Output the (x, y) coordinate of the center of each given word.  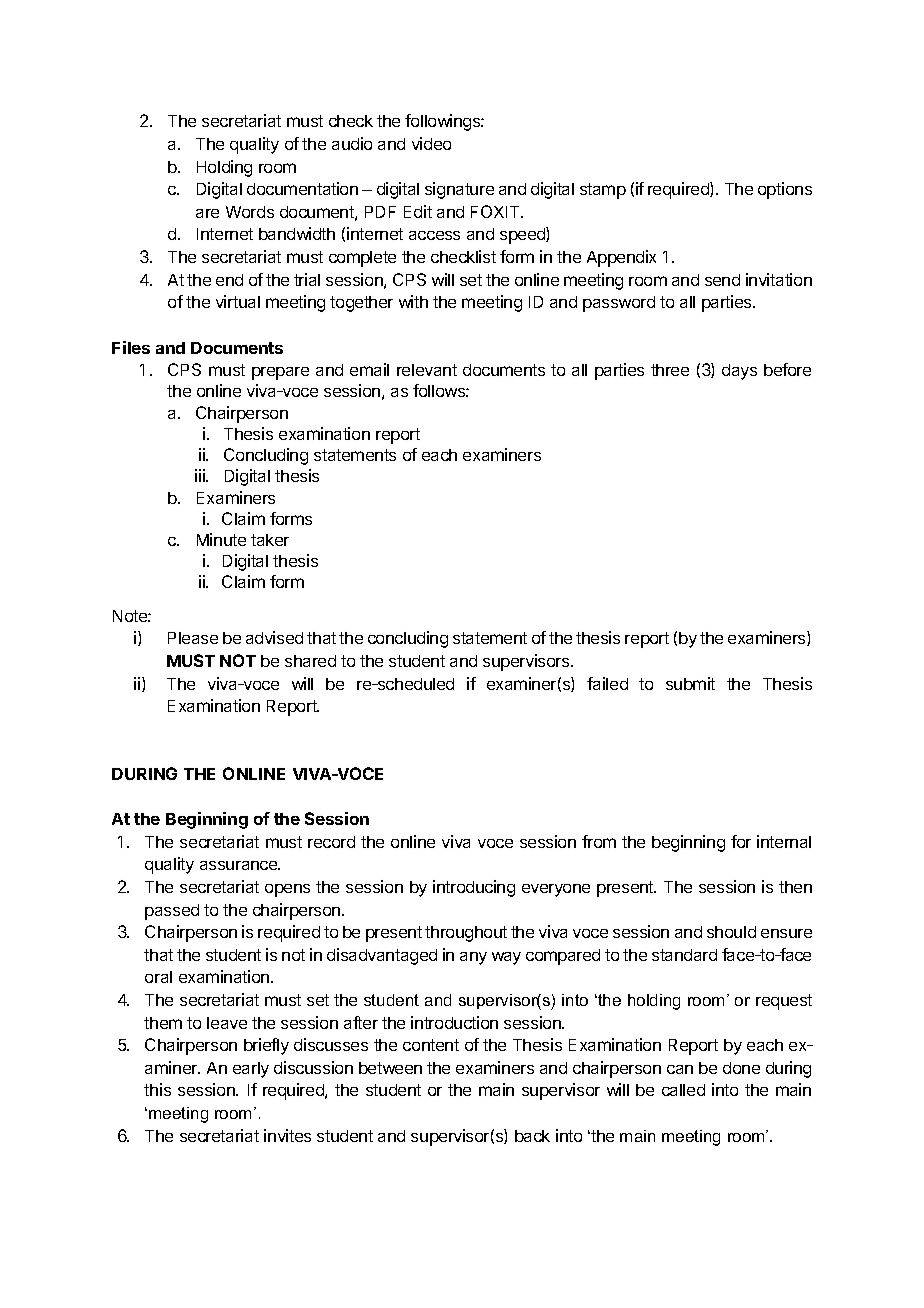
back (532, 1136)
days (739, 372)
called (683, 1090)
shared (310, 661)
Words (250, 212)
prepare (280, 373)
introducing (474, 888)
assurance (240, 865)
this (157, 1089)
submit (690, 683)
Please (193, 638)
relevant (427, 370)
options (785, 190)
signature (459, 190)
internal (784, 841)
